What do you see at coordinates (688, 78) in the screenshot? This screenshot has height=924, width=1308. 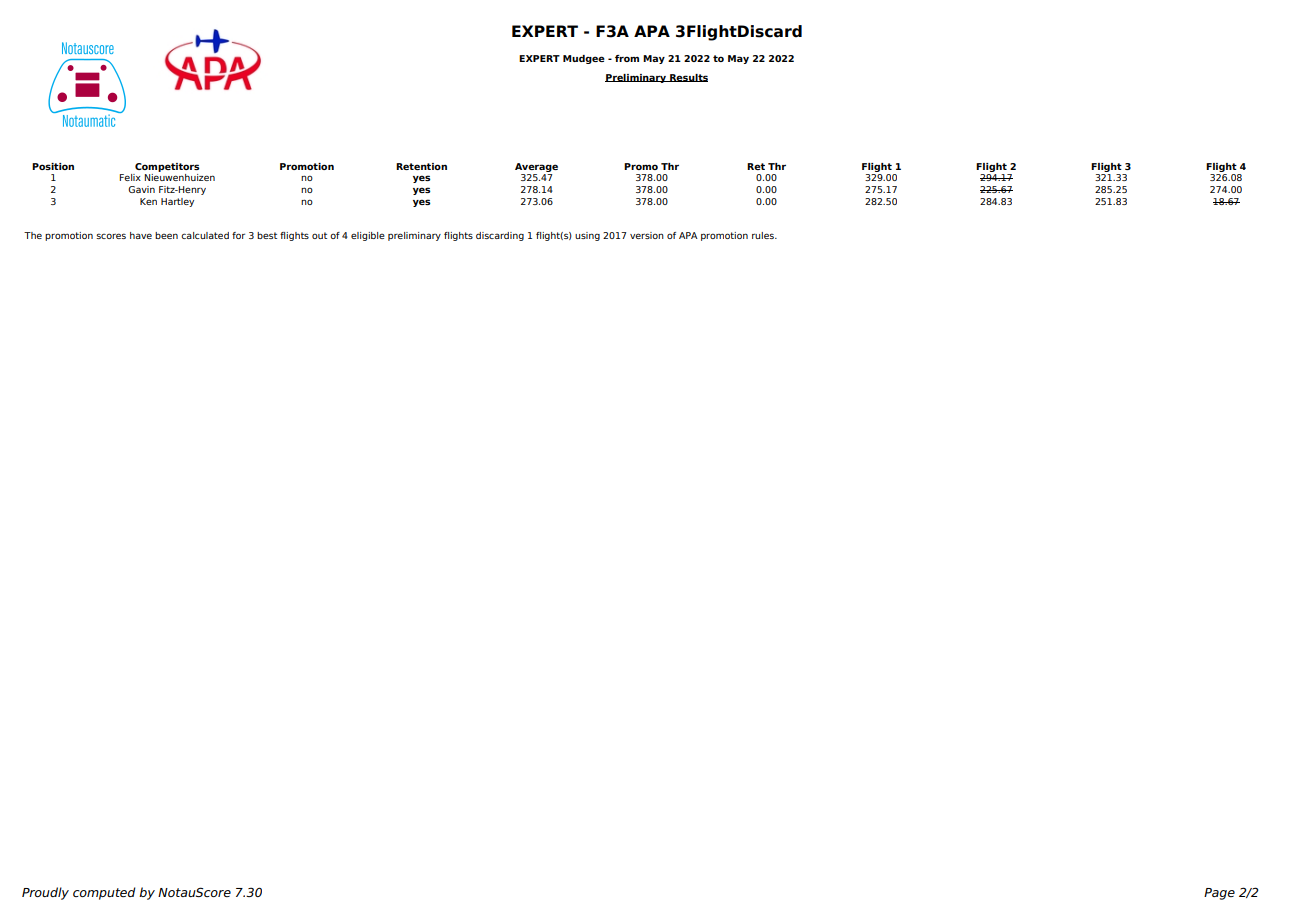 I see `Results` at bounding box center [688, 78].
